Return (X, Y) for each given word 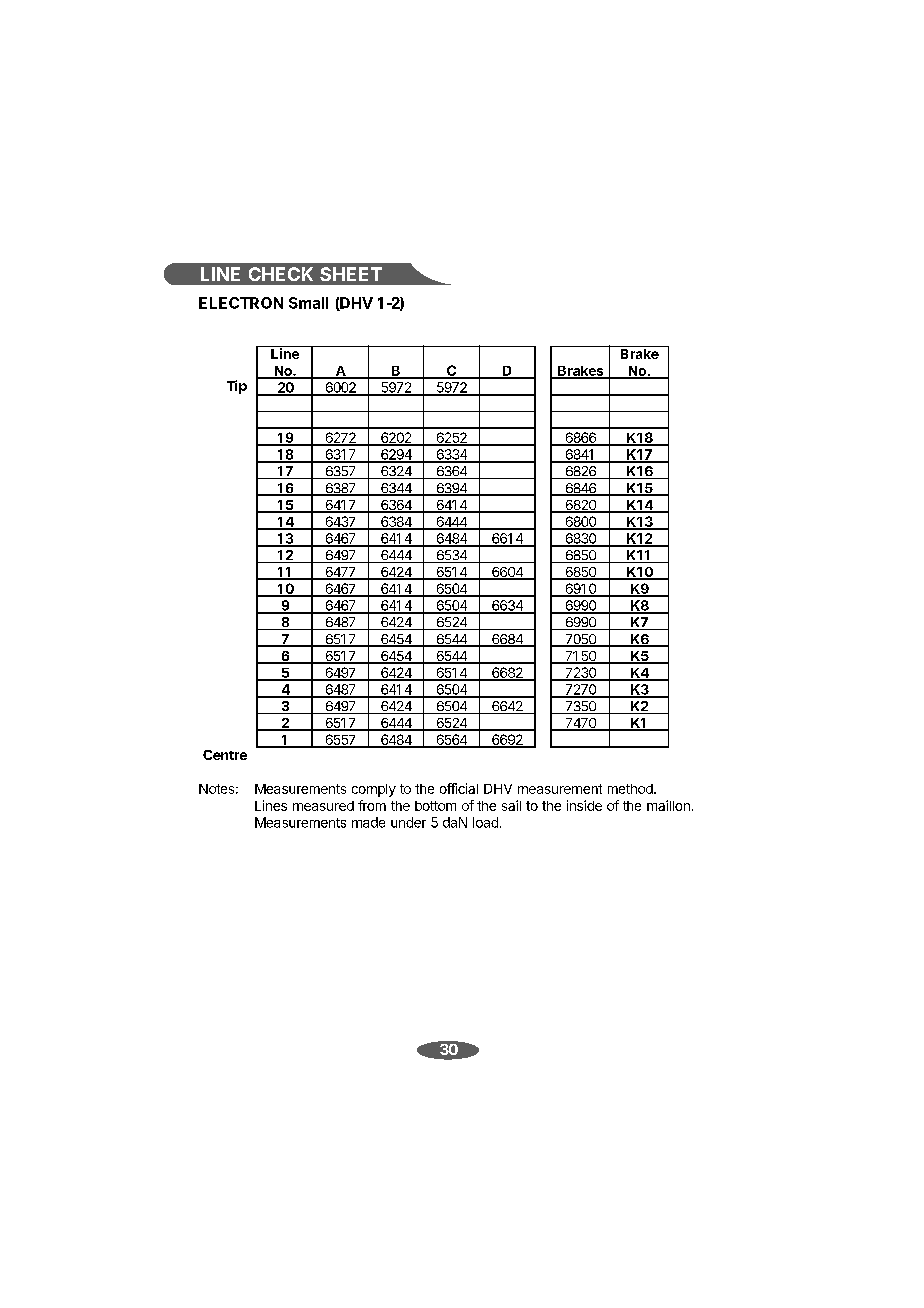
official (459, 788)
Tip (237, 387)
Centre (225, 755)
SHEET (351, 274)
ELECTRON (241, 303)
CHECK (281, 274)
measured (323, 806)
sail (511, 805)
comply (374, 790)
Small (308, 303)
